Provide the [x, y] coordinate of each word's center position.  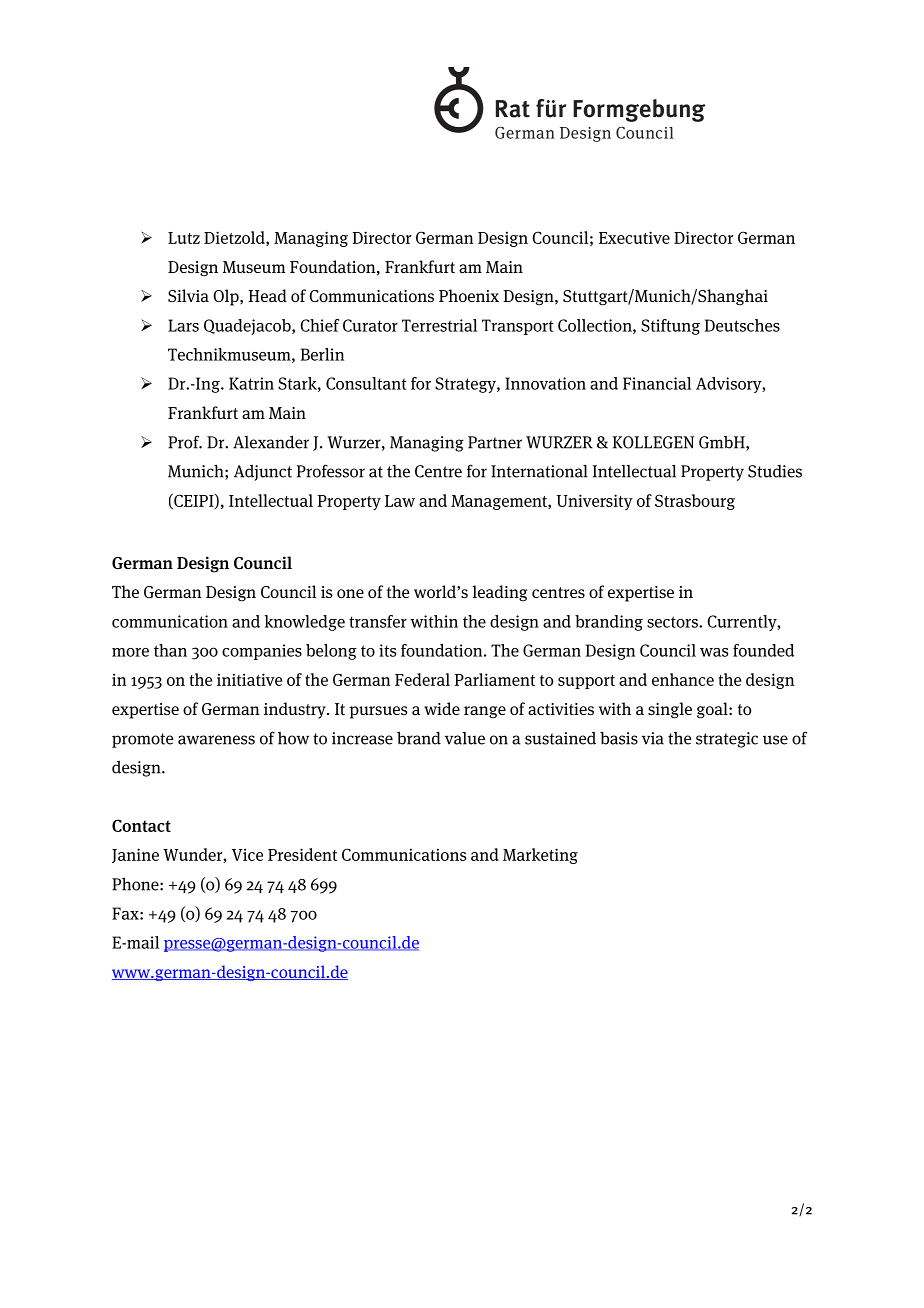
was [714, 652]
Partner [495, 442]
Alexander [271, 442]
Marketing [540, 856]
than [170, 650]
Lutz [184, 238]
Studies [775, 471]
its [387, 650]
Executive [634, 237]
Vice [247, 854]
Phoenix [469, 295]
